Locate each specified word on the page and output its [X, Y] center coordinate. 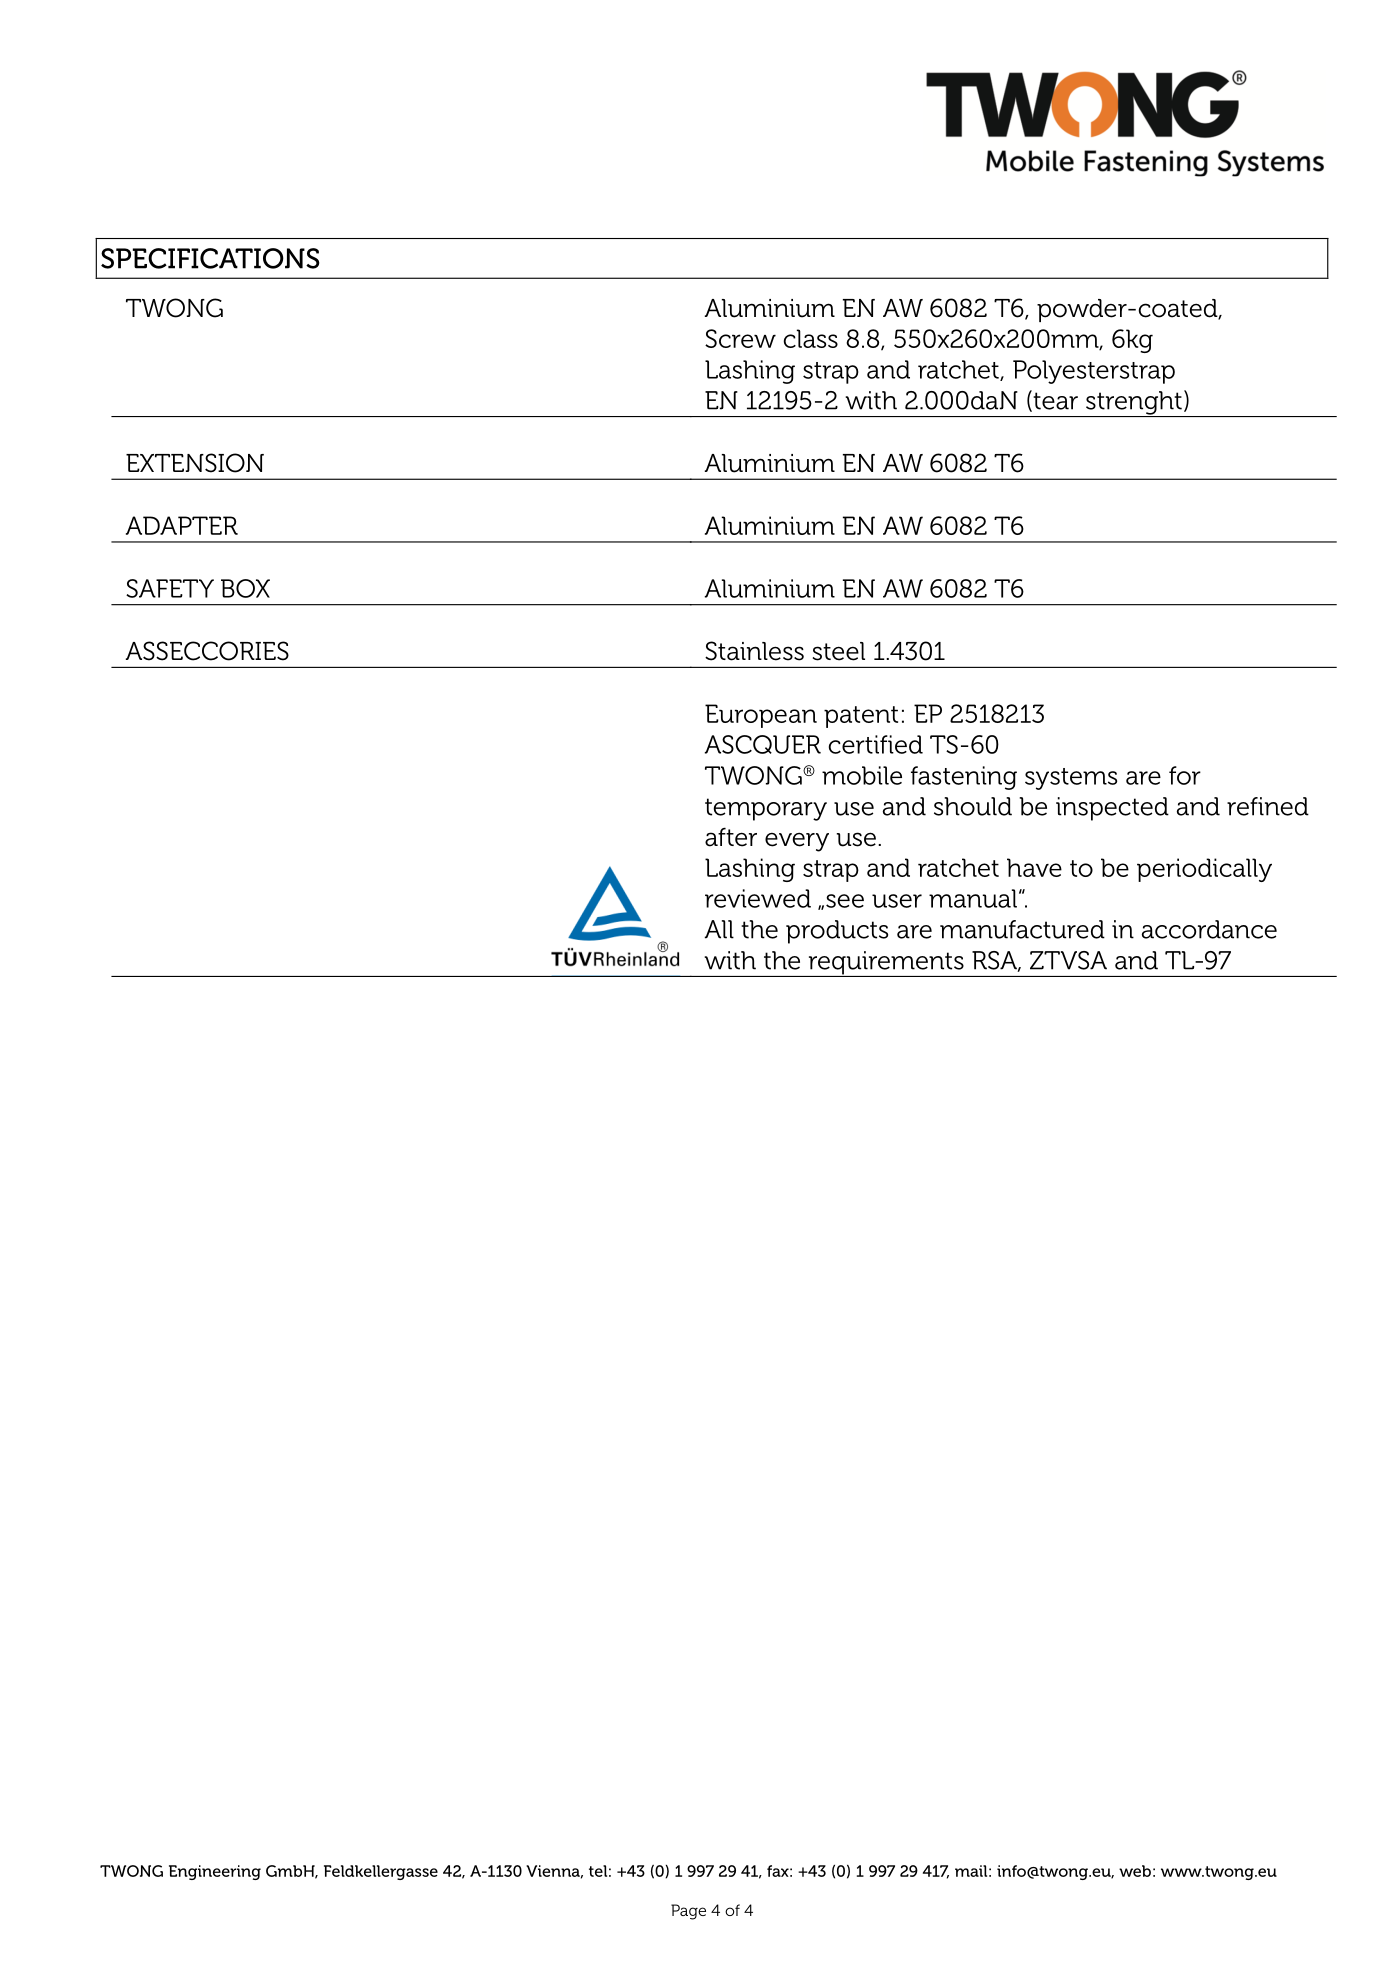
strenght [1134, 404]
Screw [740, 338]
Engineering [215, 1872]
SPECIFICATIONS [210, 258]
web [1135, 1871]
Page [688, 1912]
